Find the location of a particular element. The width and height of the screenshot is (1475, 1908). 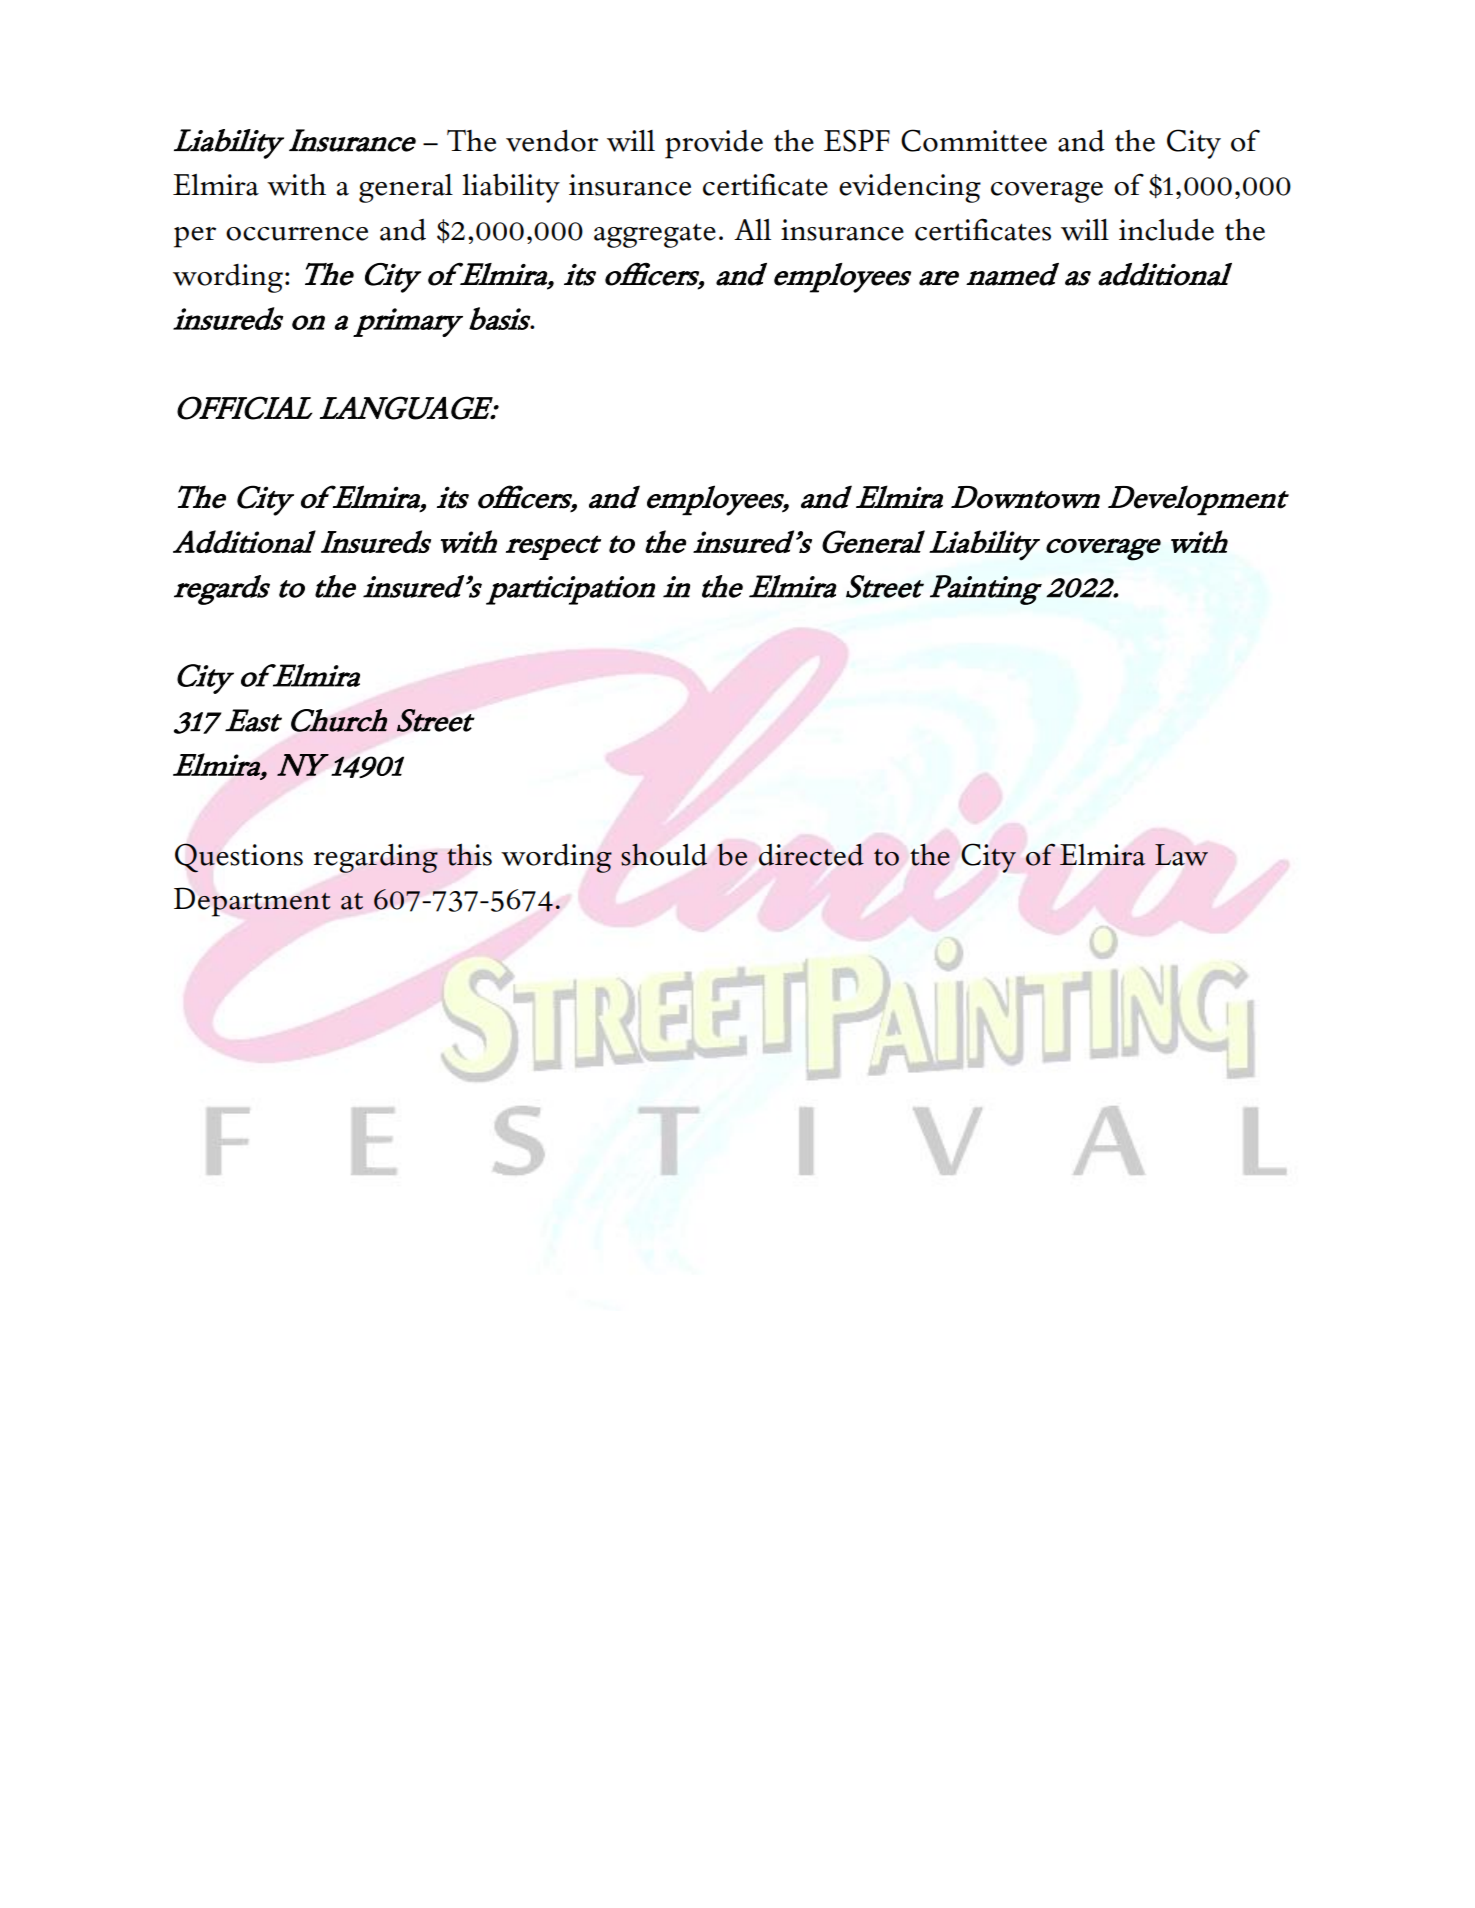

aggregate is located at coordinates (655, 236).
